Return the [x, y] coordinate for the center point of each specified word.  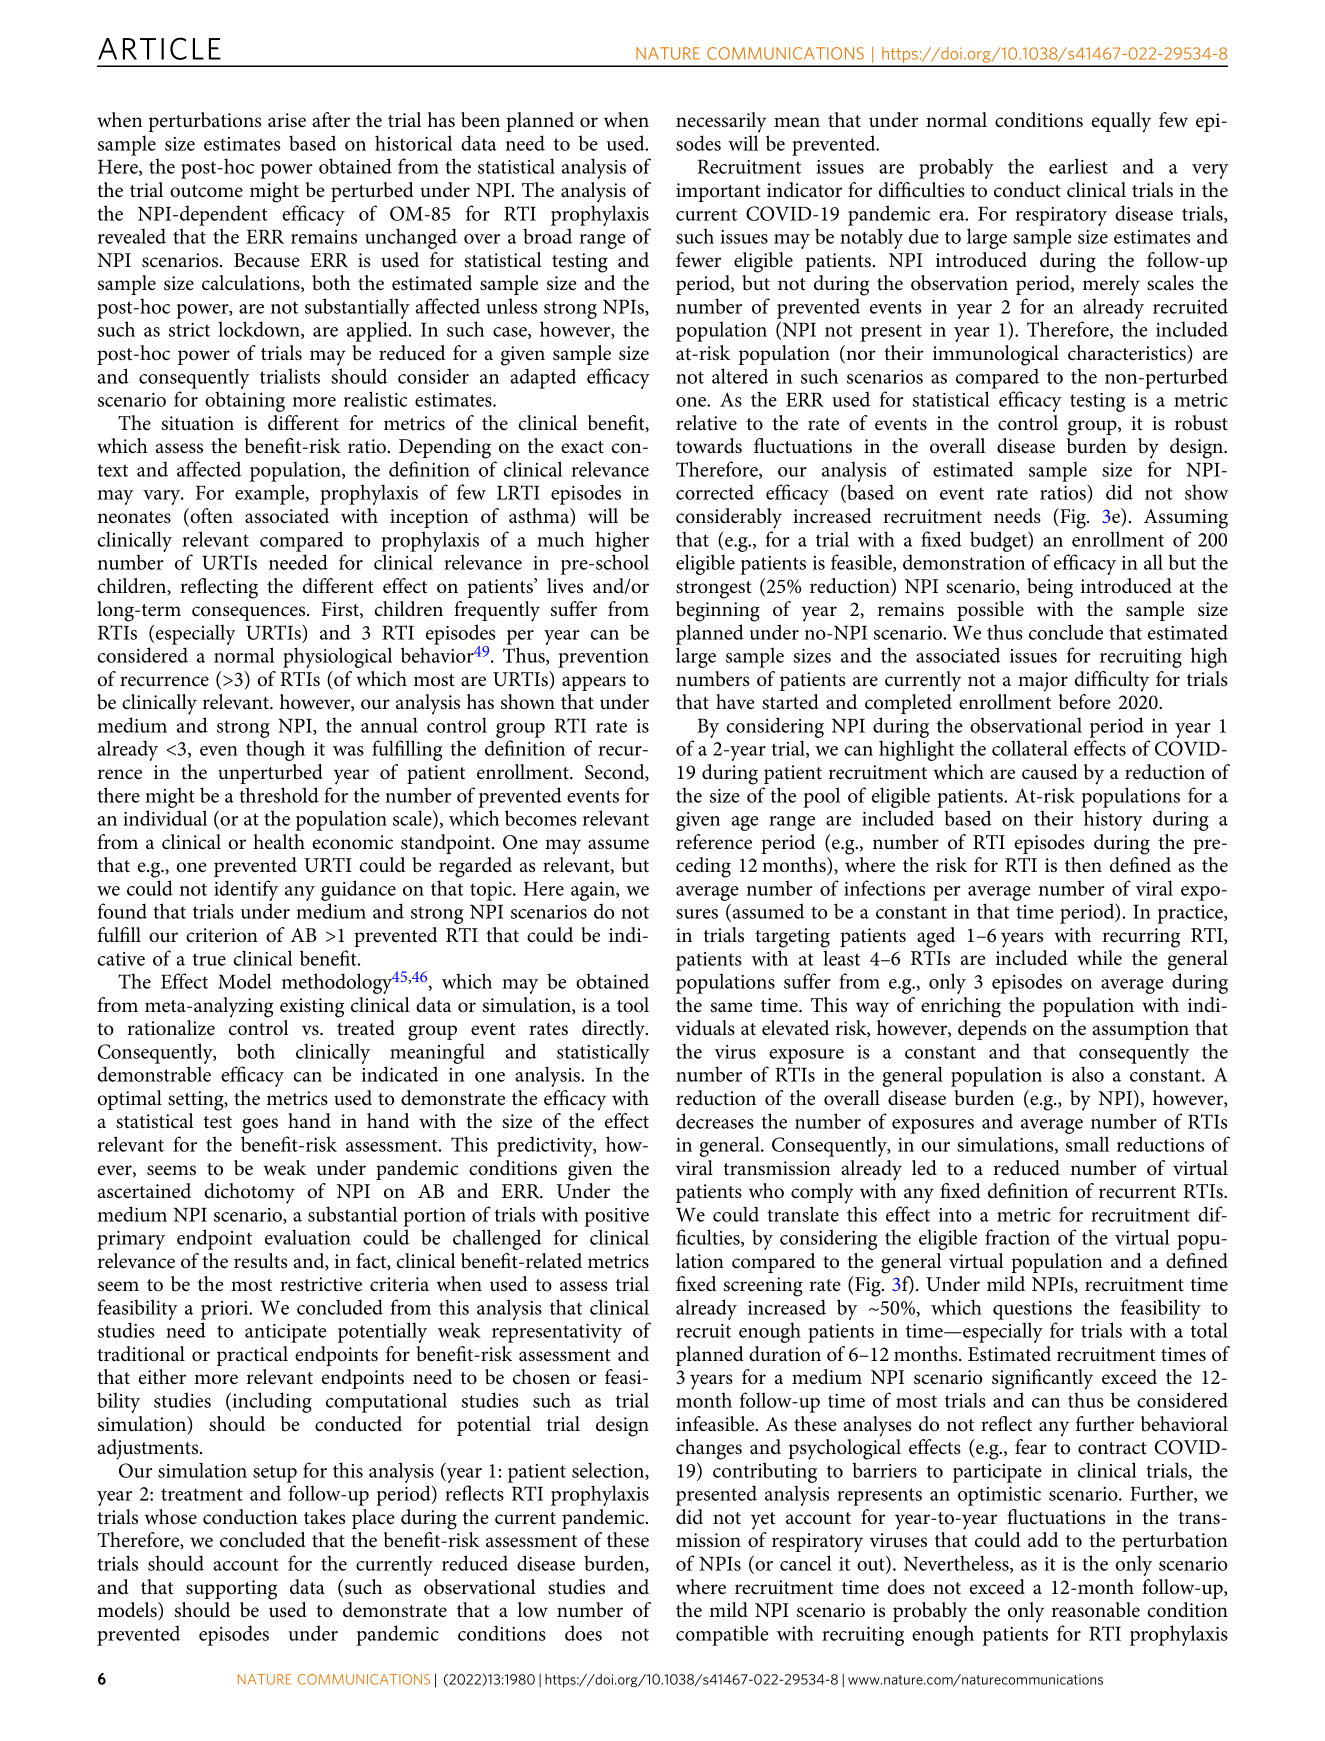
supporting [231, 1590]
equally [1121, 122]
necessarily [721, 122]
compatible [722, 1635]
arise [287, 120]
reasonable [1096, 1610]
